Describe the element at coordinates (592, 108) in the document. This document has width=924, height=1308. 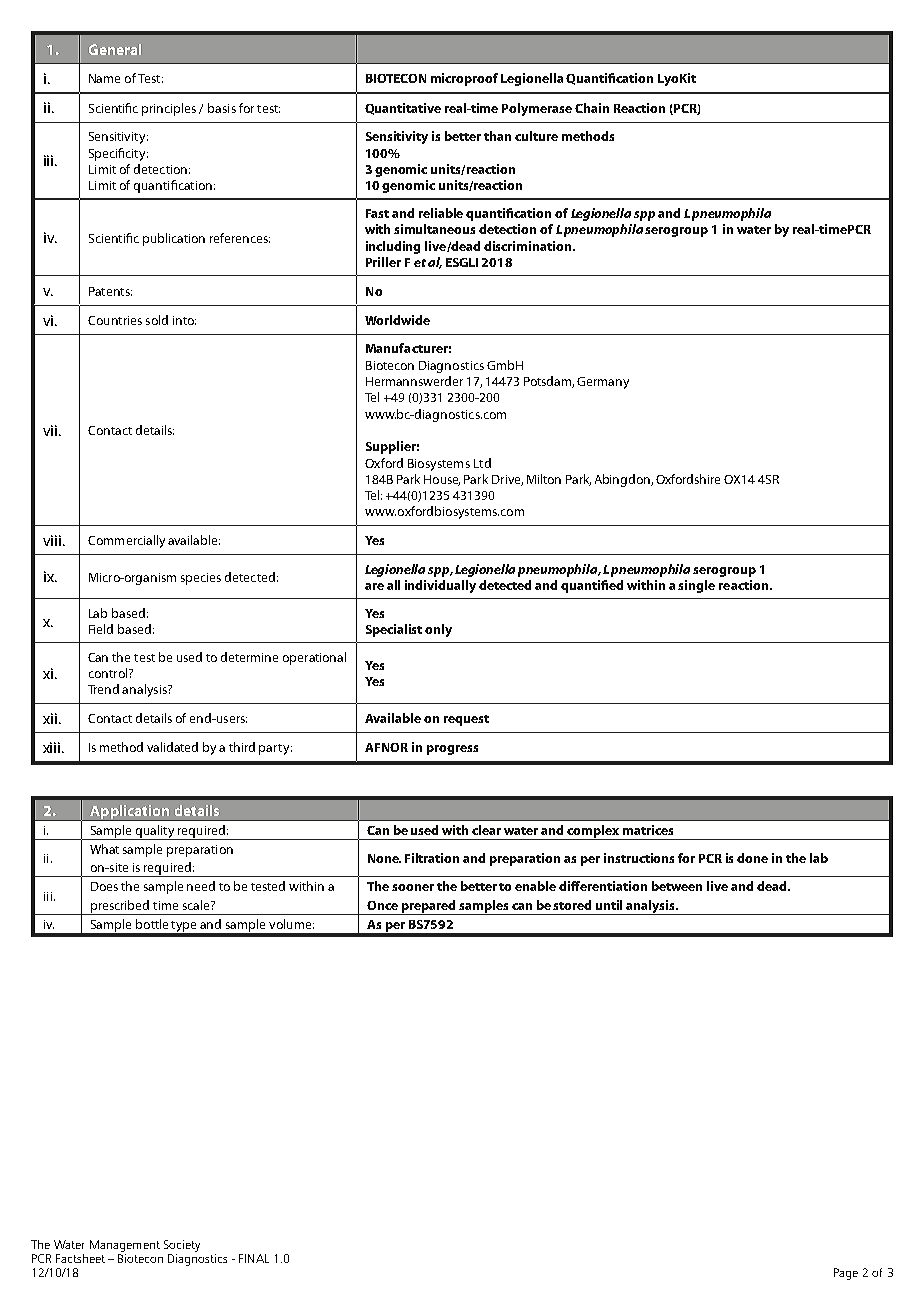
I see `Chain` at that location.
